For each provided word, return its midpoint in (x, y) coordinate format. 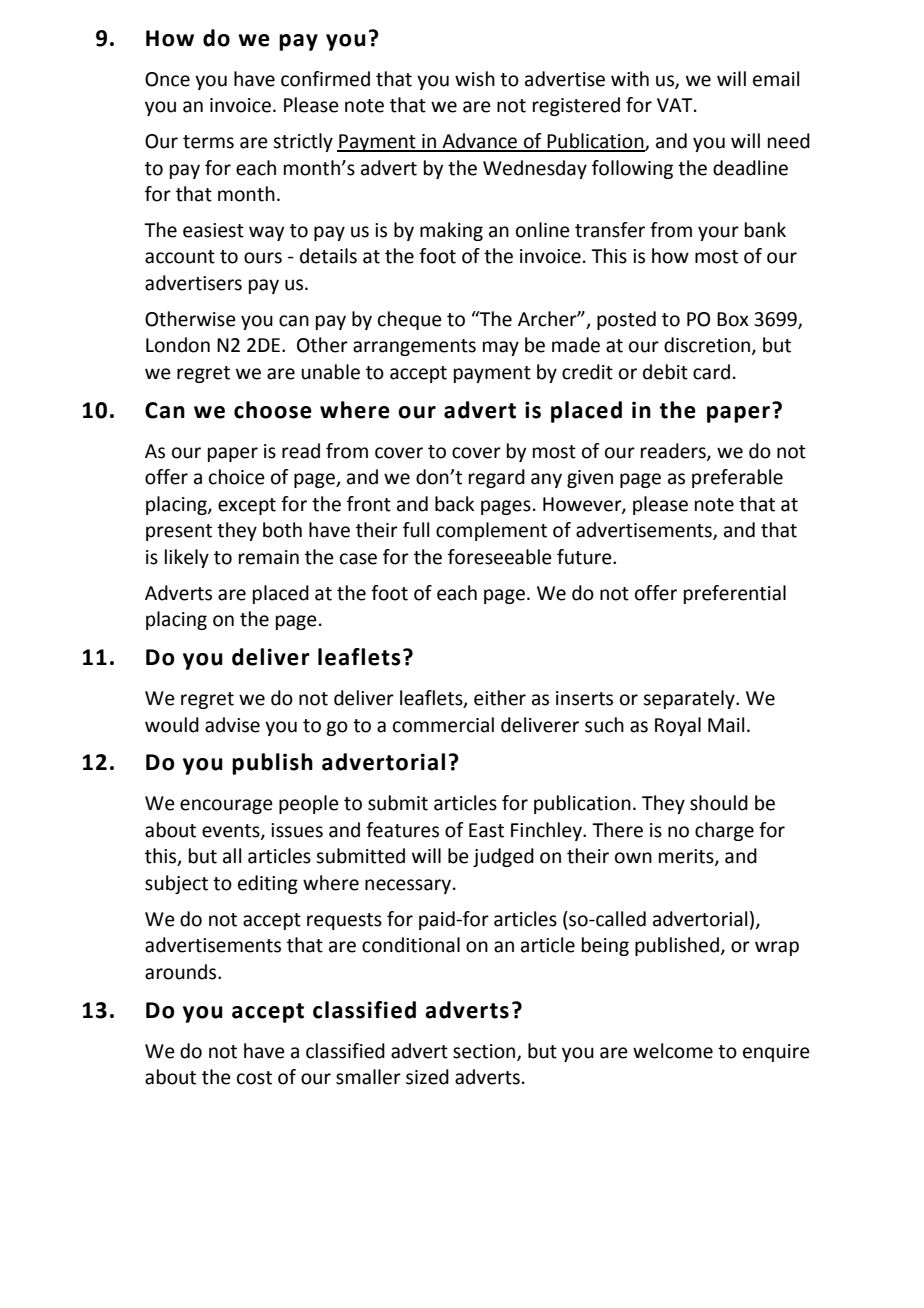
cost (254, 1078)
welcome (673, 1051)
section (485, 1052)
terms (208, 142)
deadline (750, 168)
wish (475, 79)
